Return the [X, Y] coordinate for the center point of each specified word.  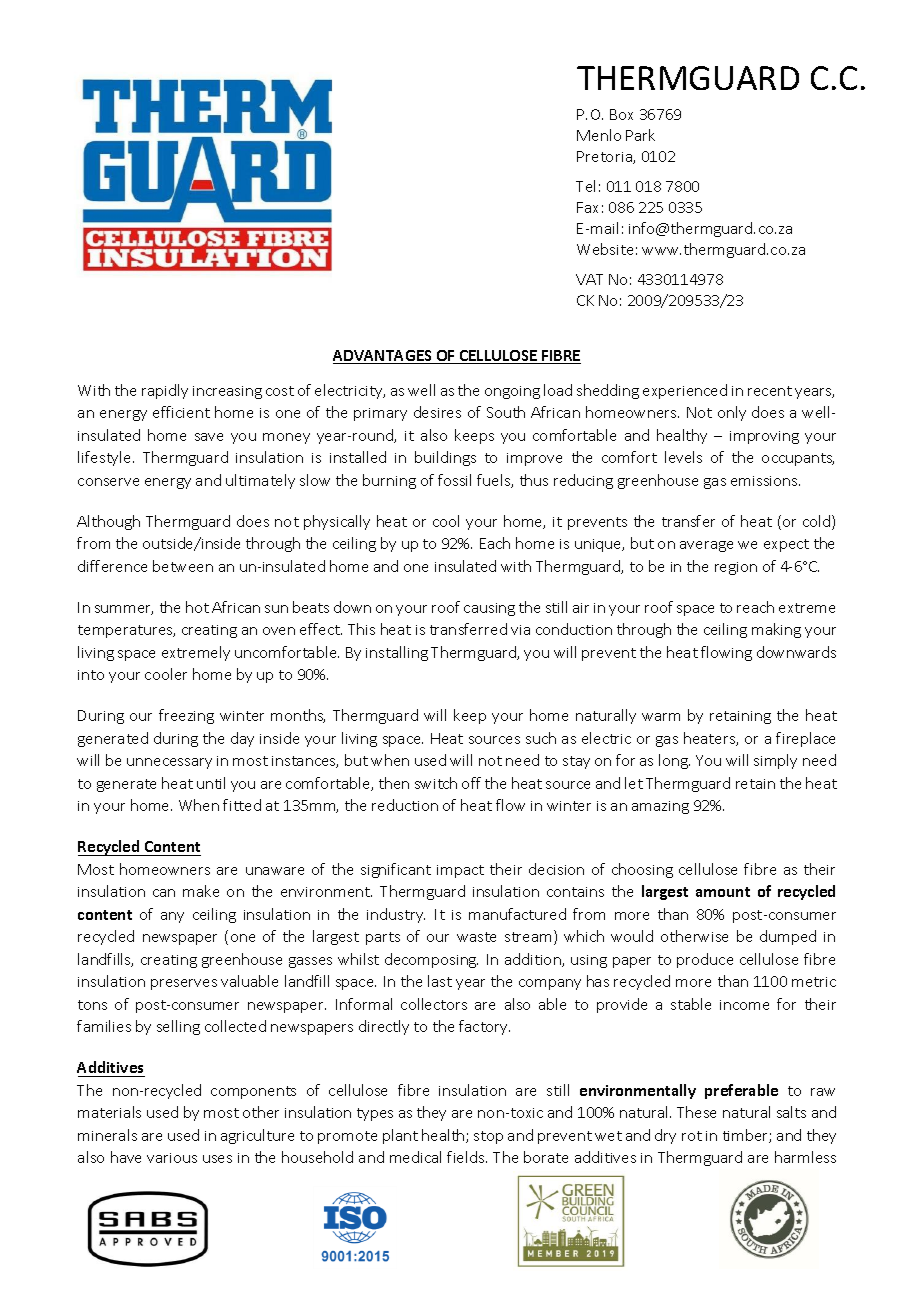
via [520, 630]
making [776, 630]
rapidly [165, 391]
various [172, 1158]
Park [640, 135]
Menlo [599, 135]
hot [197, 607]
